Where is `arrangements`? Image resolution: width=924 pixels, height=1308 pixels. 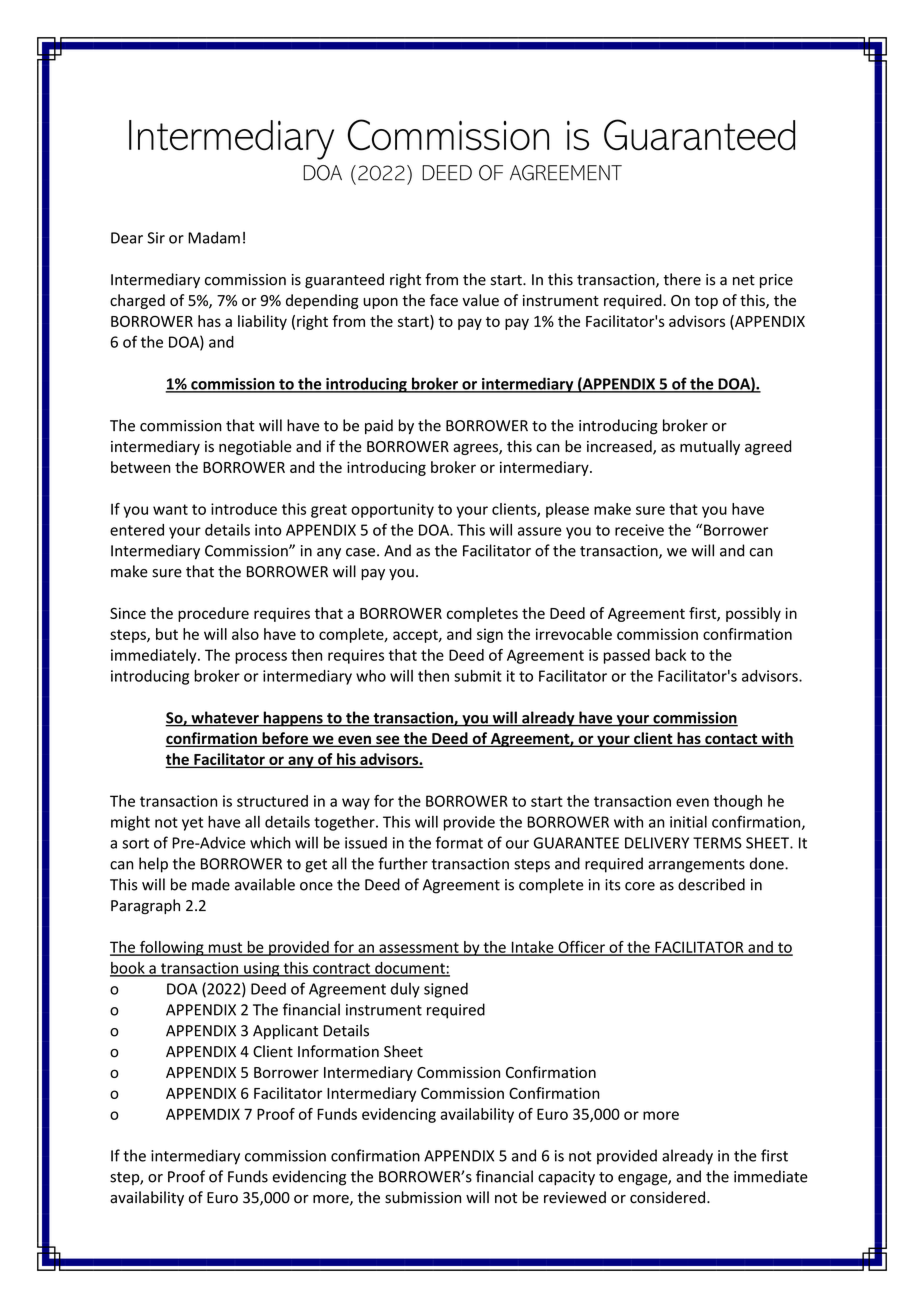
arrangements is located at coordinates (696, 866).
